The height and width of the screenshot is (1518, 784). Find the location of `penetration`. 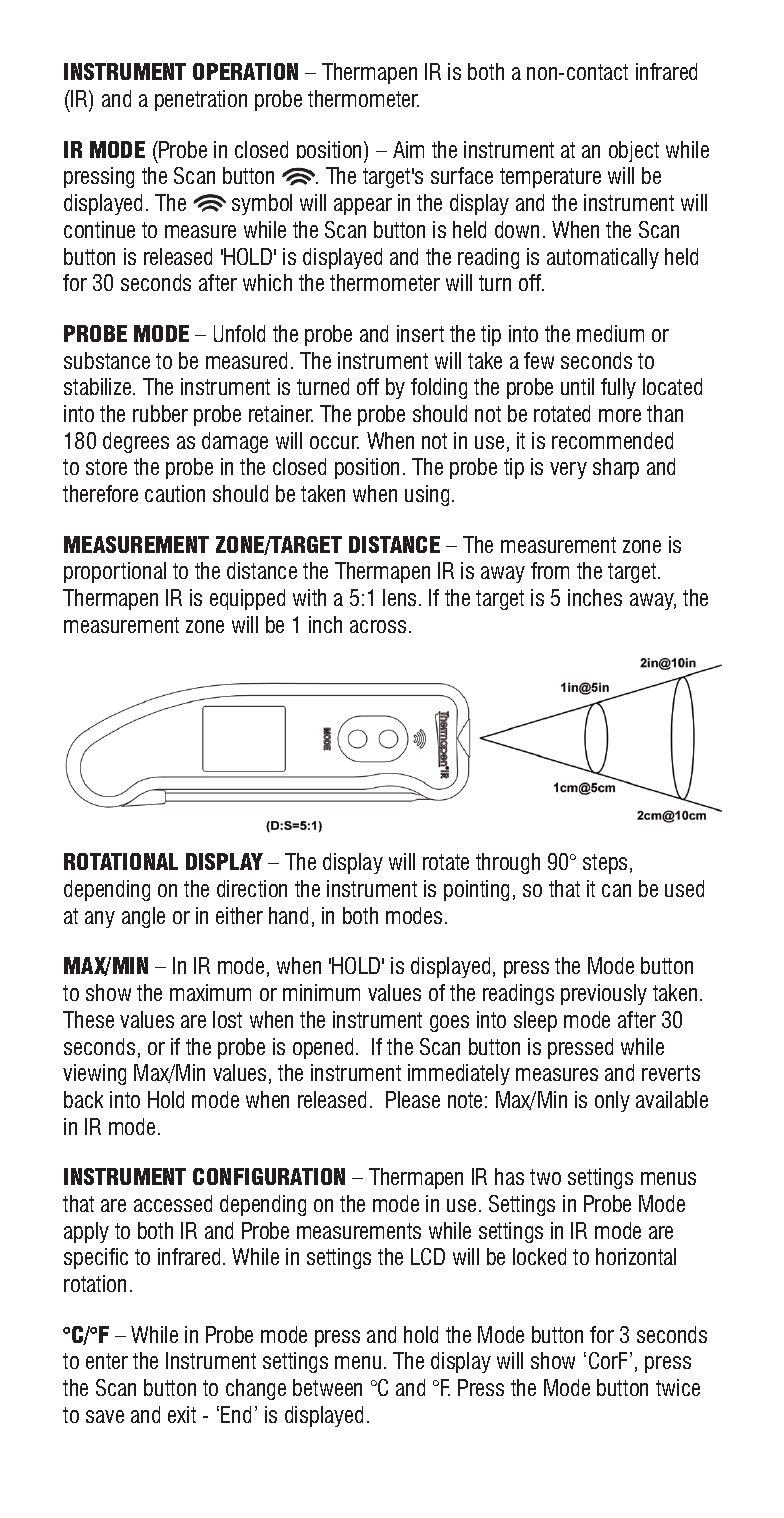

penetration is located at coordinates (201, 100).
